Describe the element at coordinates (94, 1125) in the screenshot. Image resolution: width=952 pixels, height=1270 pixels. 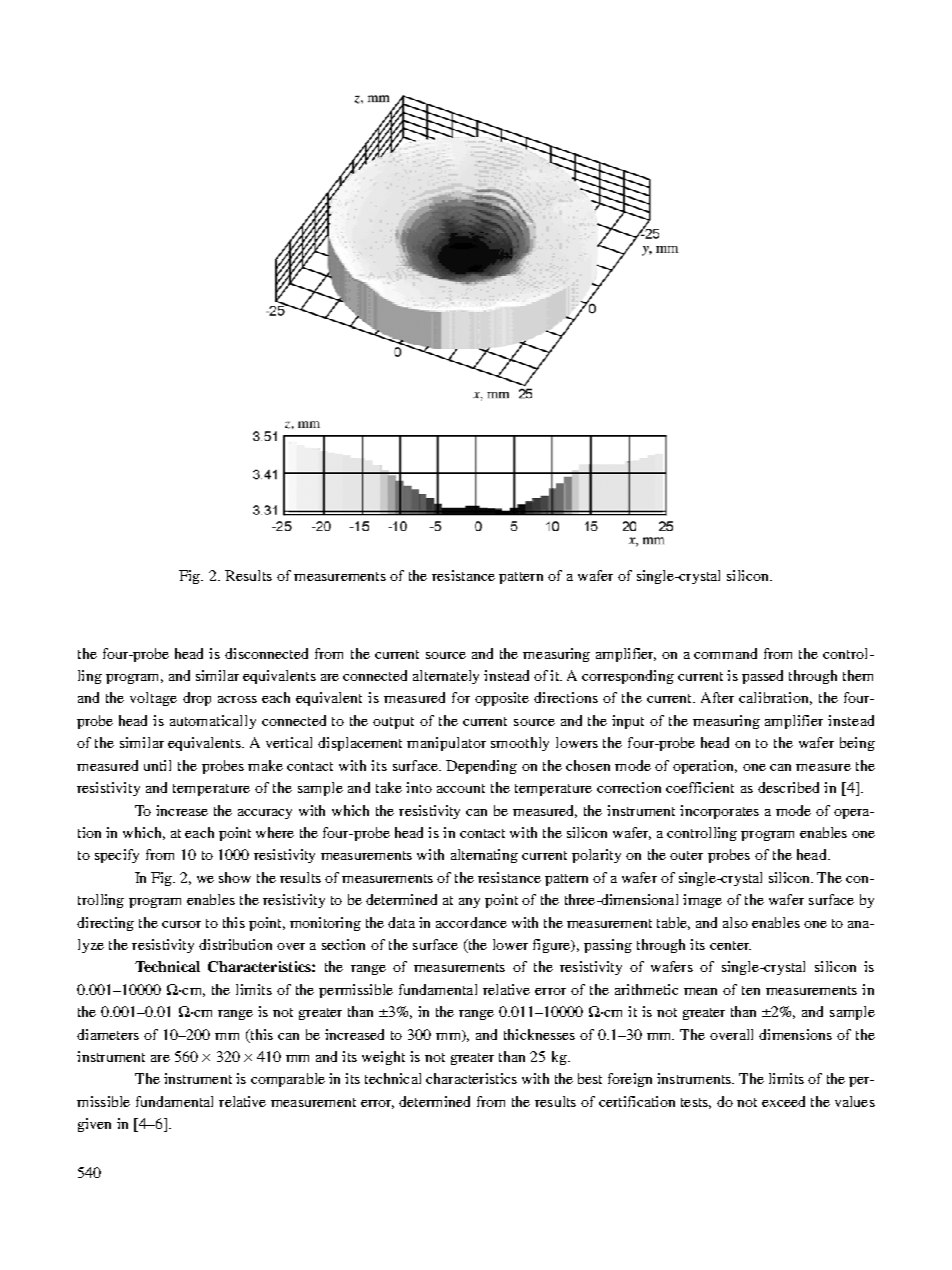
I see `given` at that location.
